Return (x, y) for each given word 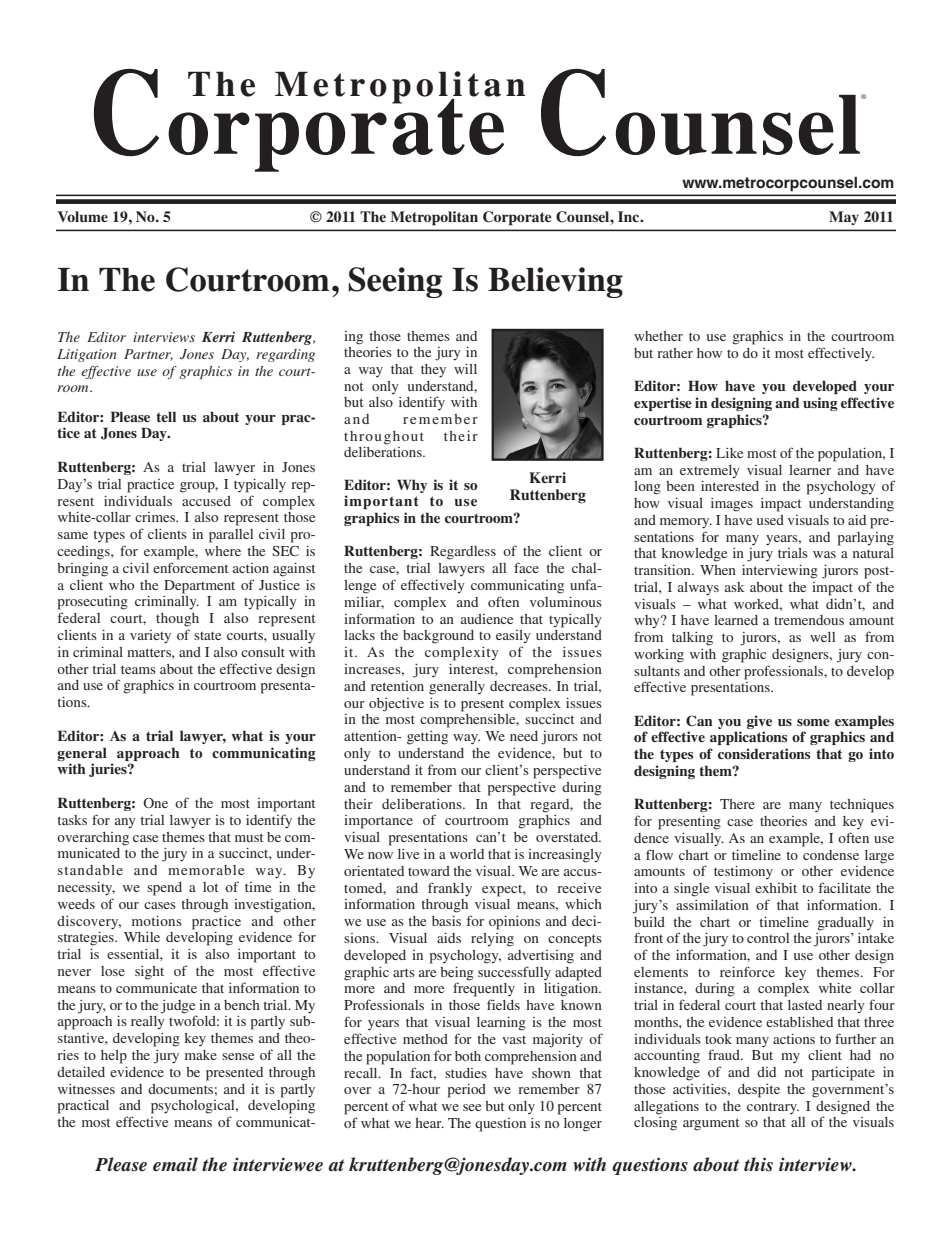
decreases (520, 686)
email (175, 1164)
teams (138, 669)
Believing (555, 282)
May (844, 218)
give (759, 722)
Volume (83, 216)
